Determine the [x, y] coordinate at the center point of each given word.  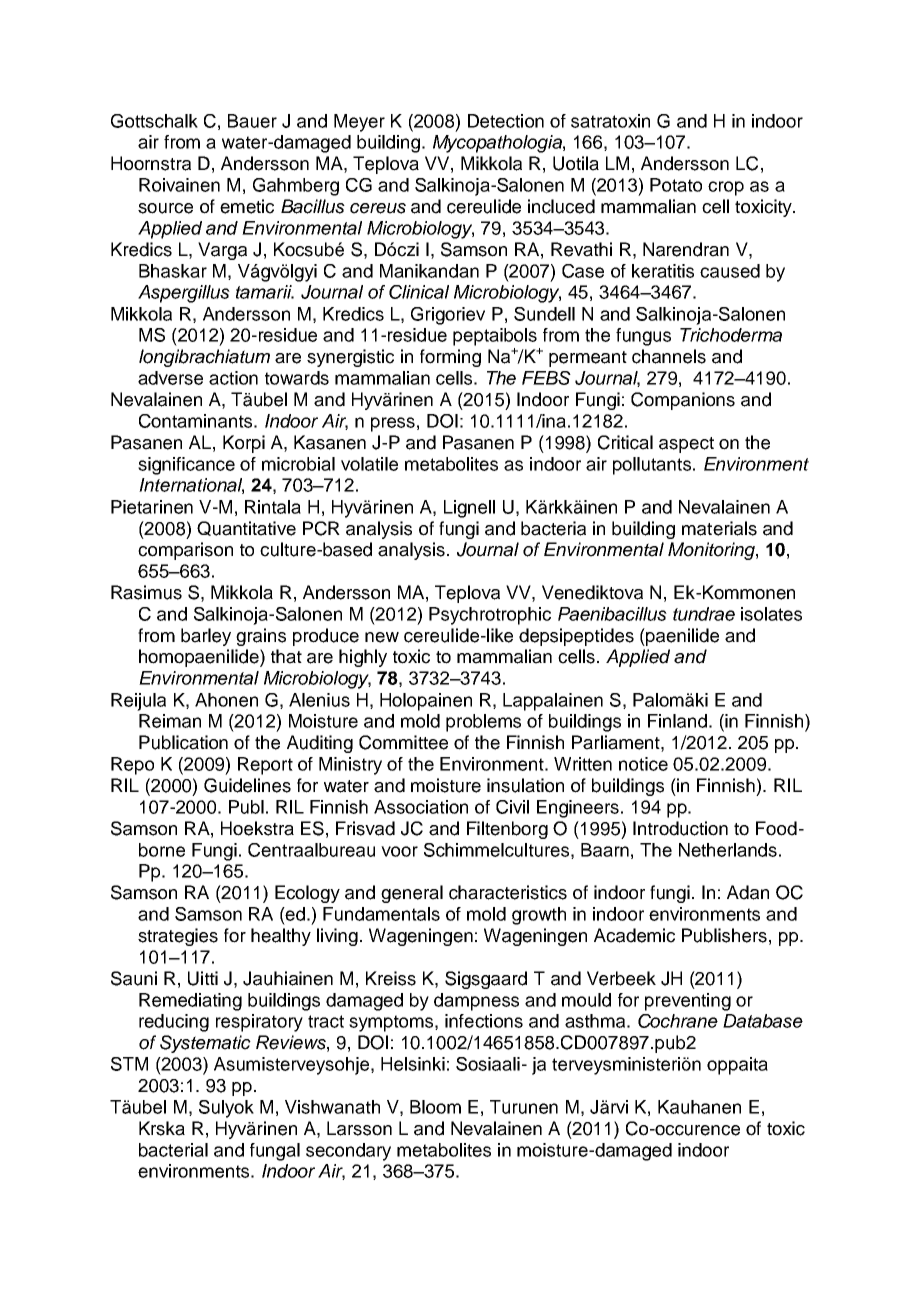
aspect [686, 445]
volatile [369, 464]
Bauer [252, 121]
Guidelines [247, 785]
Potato [676, 185]
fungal [275, 1152]
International [191, 486]
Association [421, 807]
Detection [506, 121]
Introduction [680, 828]
